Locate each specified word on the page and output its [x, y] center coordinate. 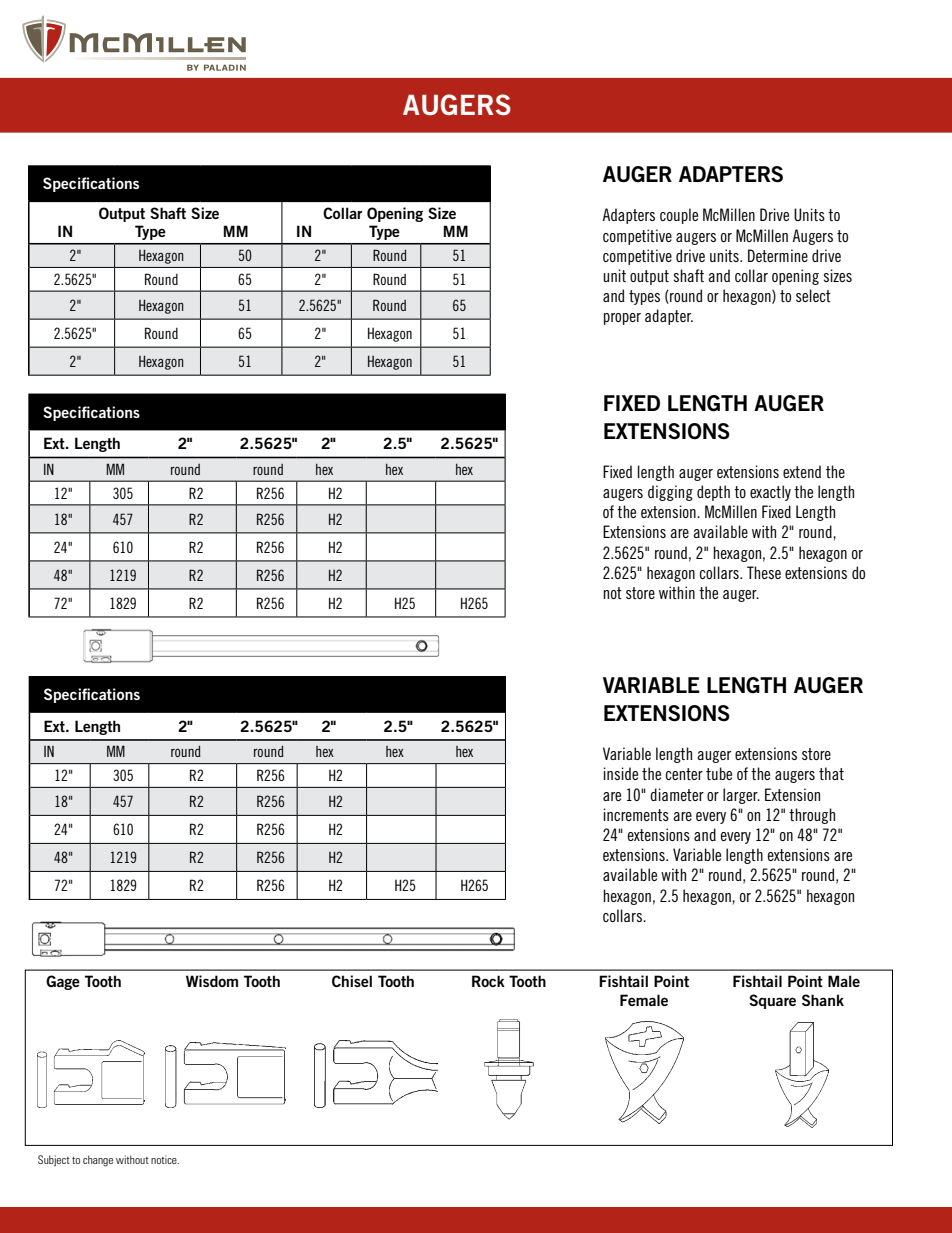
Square [772, 1001]
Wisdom [212, 981]
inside [621, 773]
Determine [778, 255]
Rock [488, 981]
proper [622, 319]
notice [165, 1159]
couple [679, 216]
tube [719, 773]
